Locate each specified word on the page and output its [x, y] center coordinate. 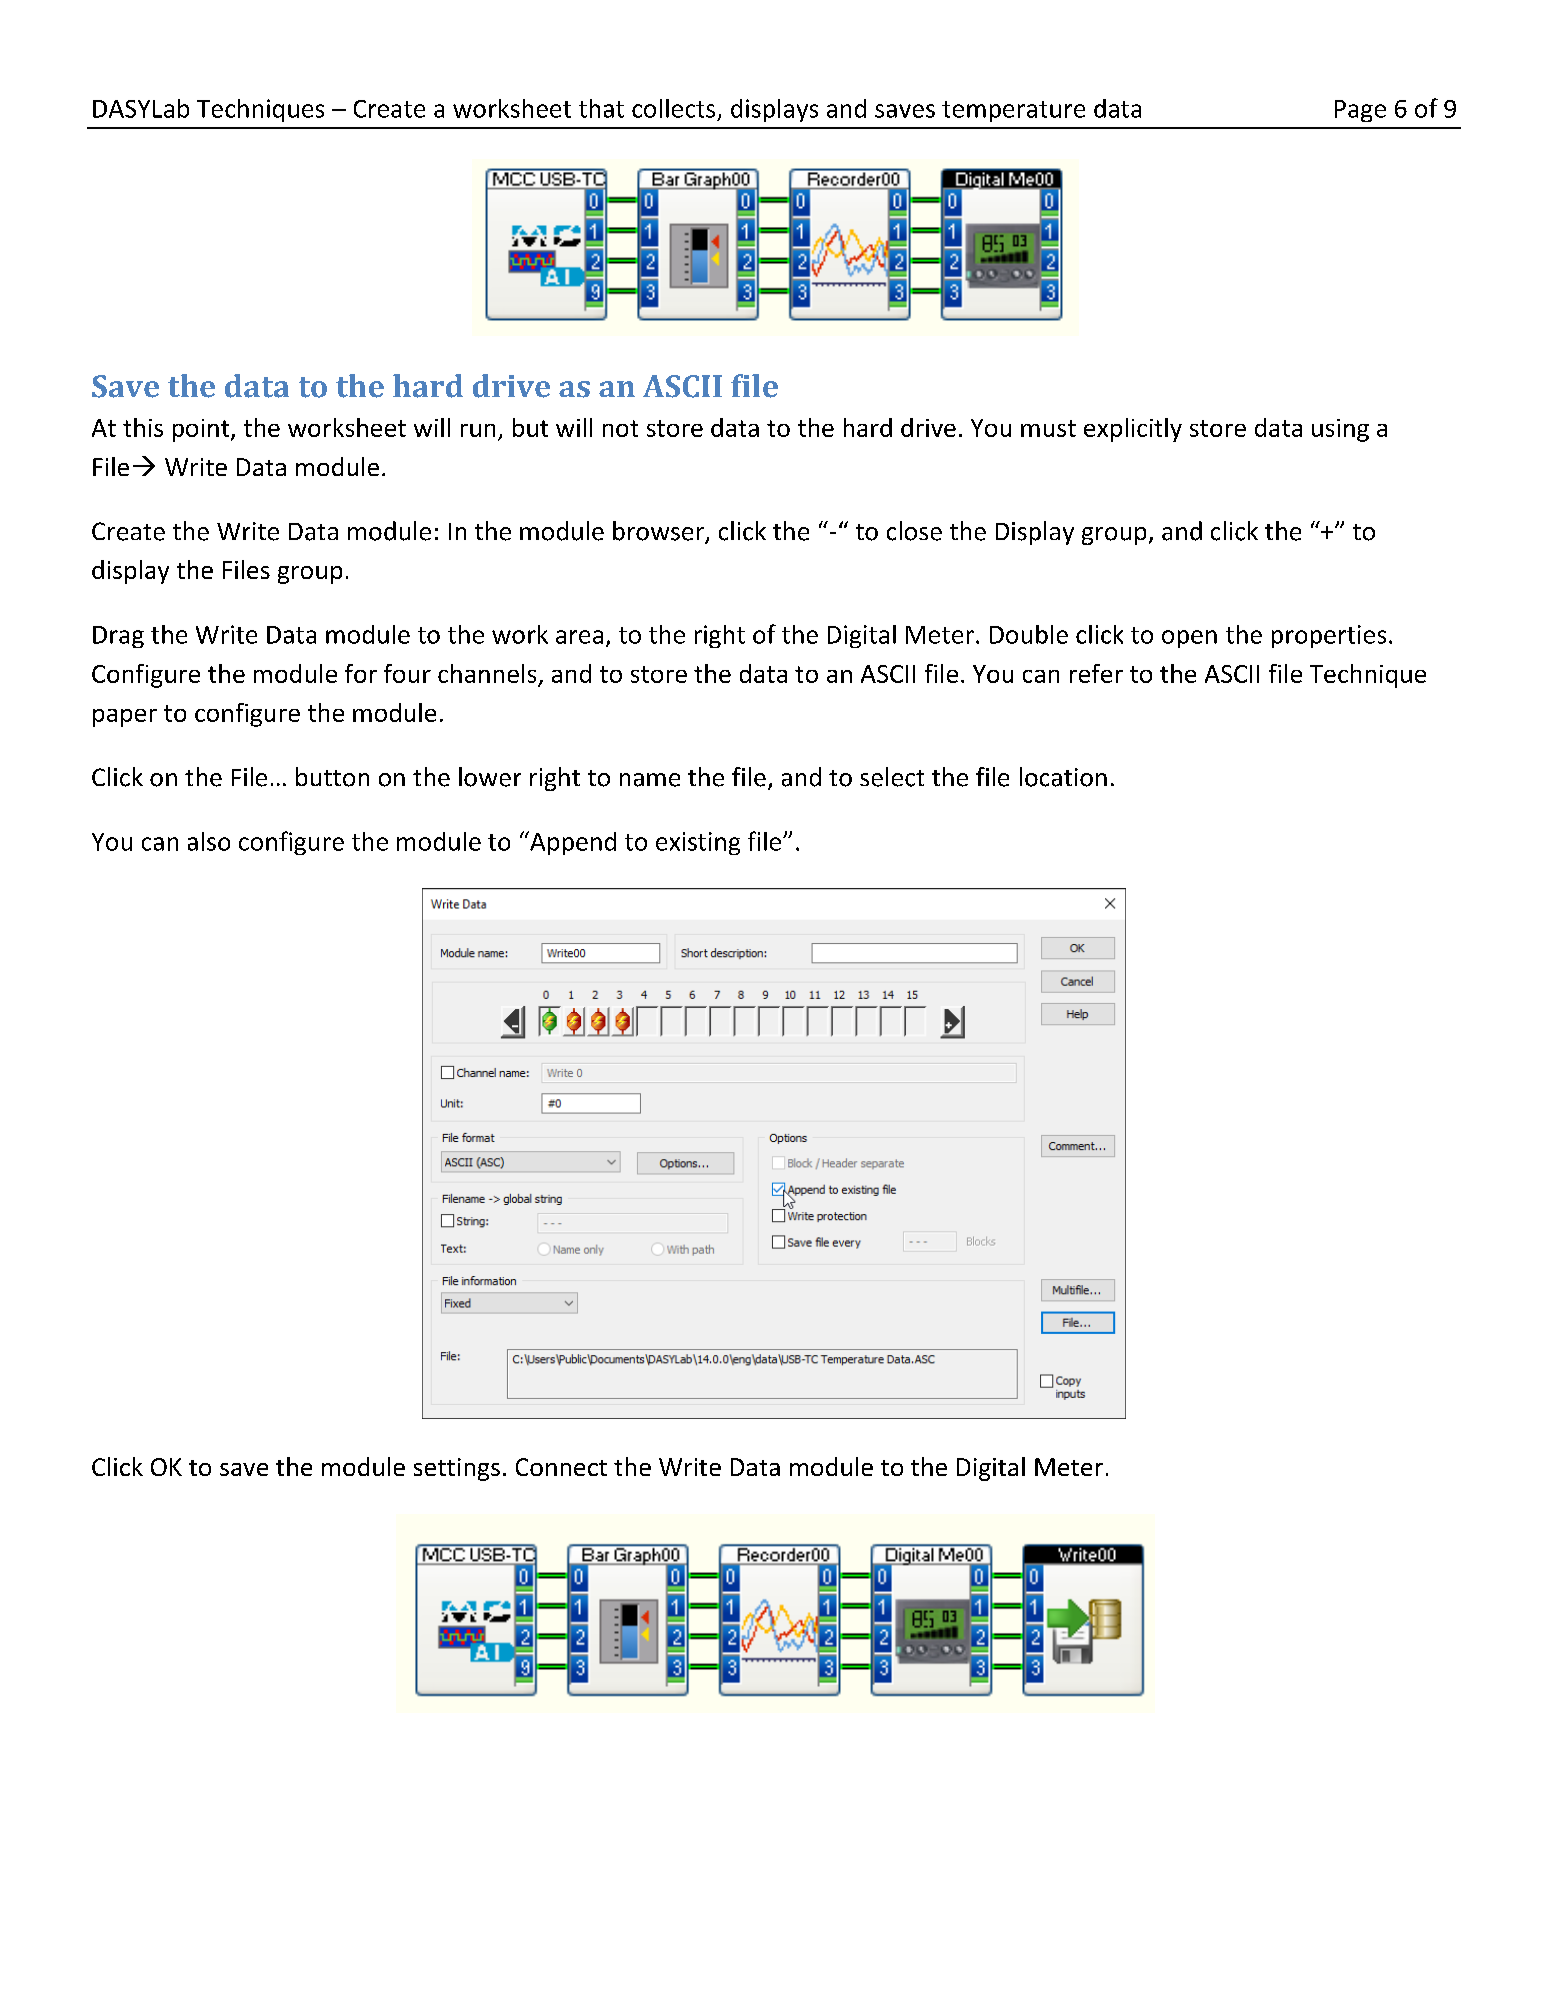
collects [673, 108]
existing [698, 843]
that [601, 108]
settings [457, 1469]
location [1063, 777]
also [209, 841]
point [202, 430]
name [650, 780]
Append [572, 843]
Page [1360, 111]
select [892, 777]
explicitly [1133, 430]
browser [659, 532]
